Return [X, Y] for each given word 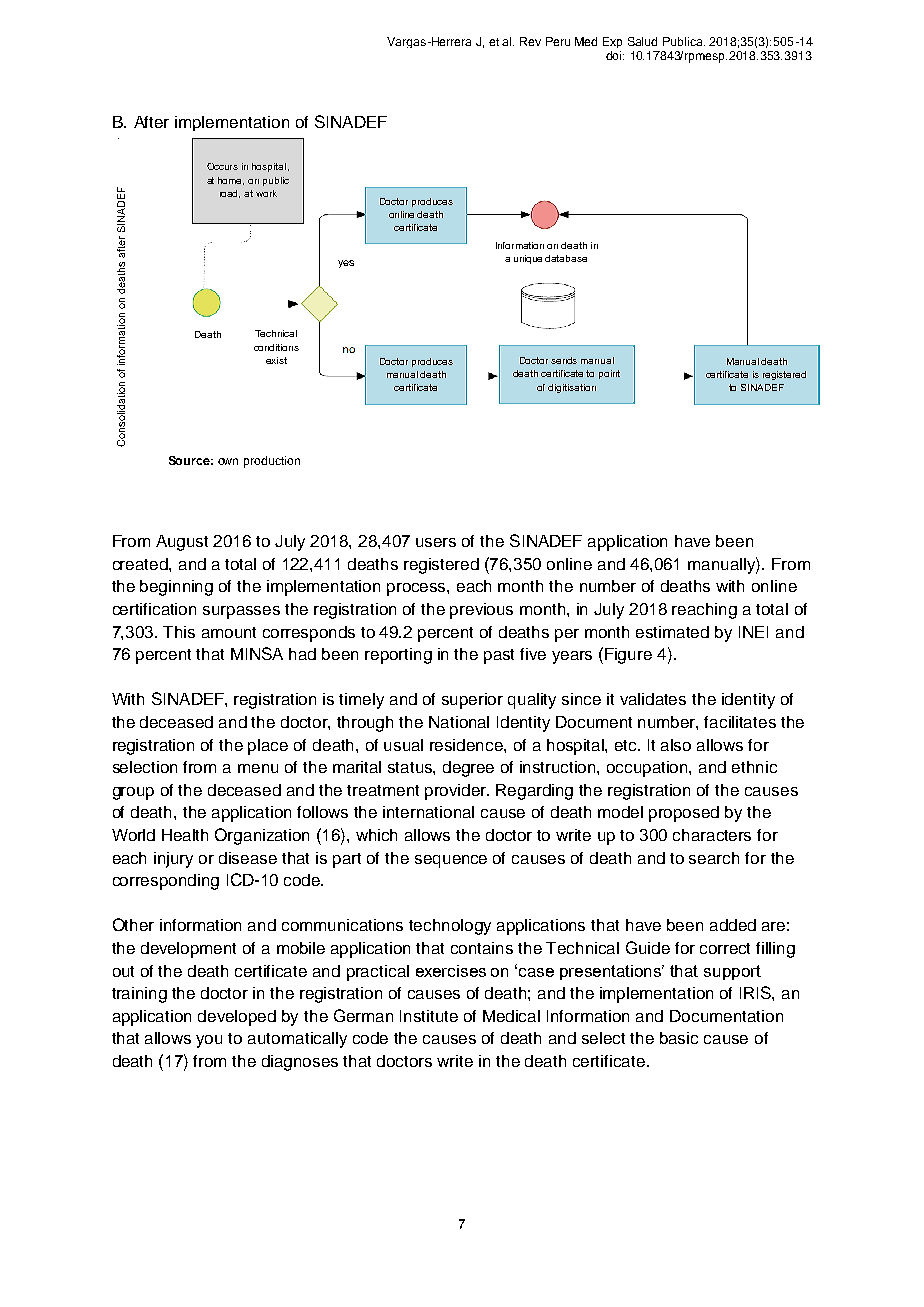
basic [679, 1038]
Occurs [222, 166]
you [209, 1041]
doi [615, 55]
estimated [672, 632]
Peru [558, 41]
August [182, 543]
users [436, 542]
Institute [429, 1016]
